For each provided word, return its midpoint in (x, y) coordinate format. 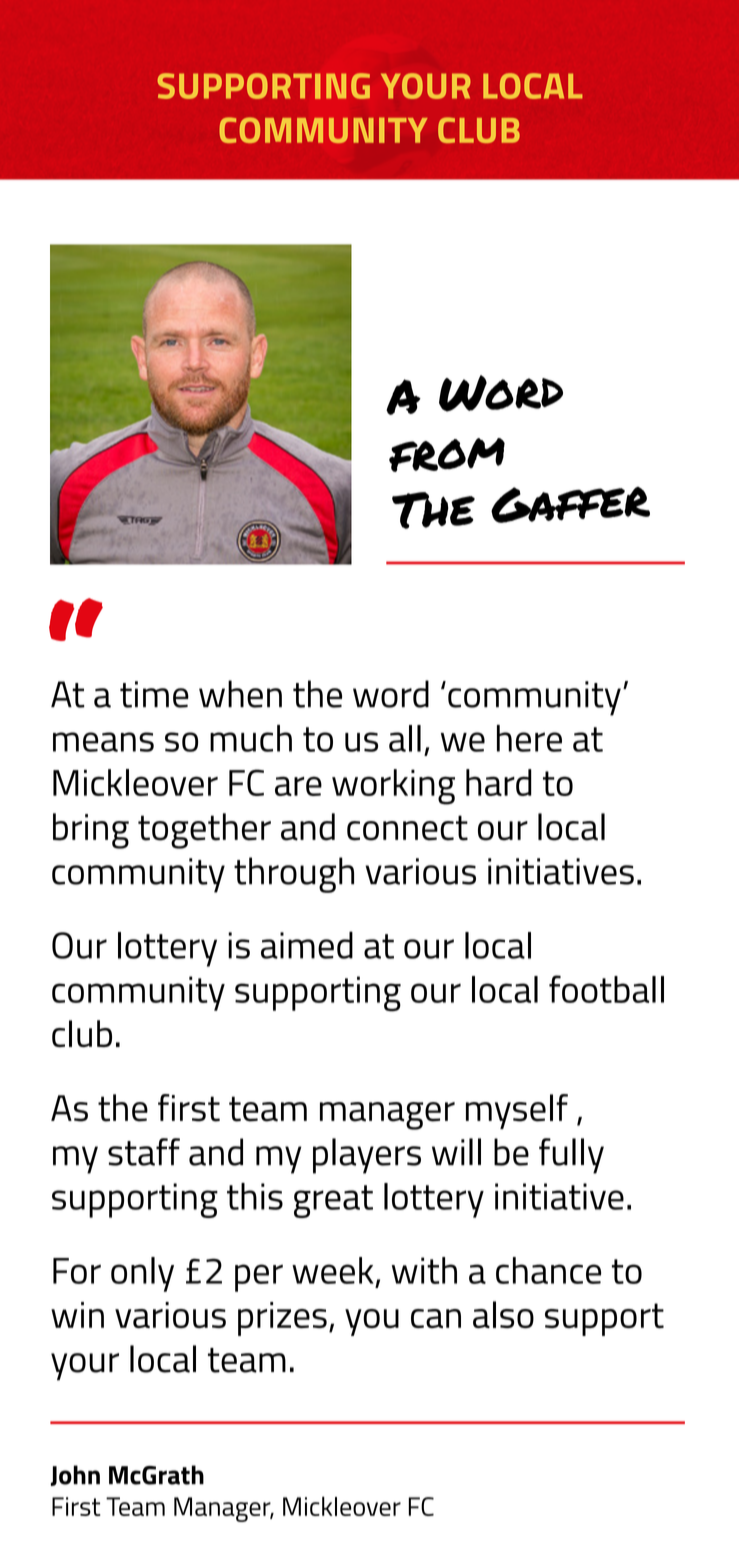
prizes (282, 1319)
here (529, 738)
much (251, 738)
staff (144, 1152)
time (154, 694)
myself (517, 1111)
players (367, 1156)
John (75, 1475)
